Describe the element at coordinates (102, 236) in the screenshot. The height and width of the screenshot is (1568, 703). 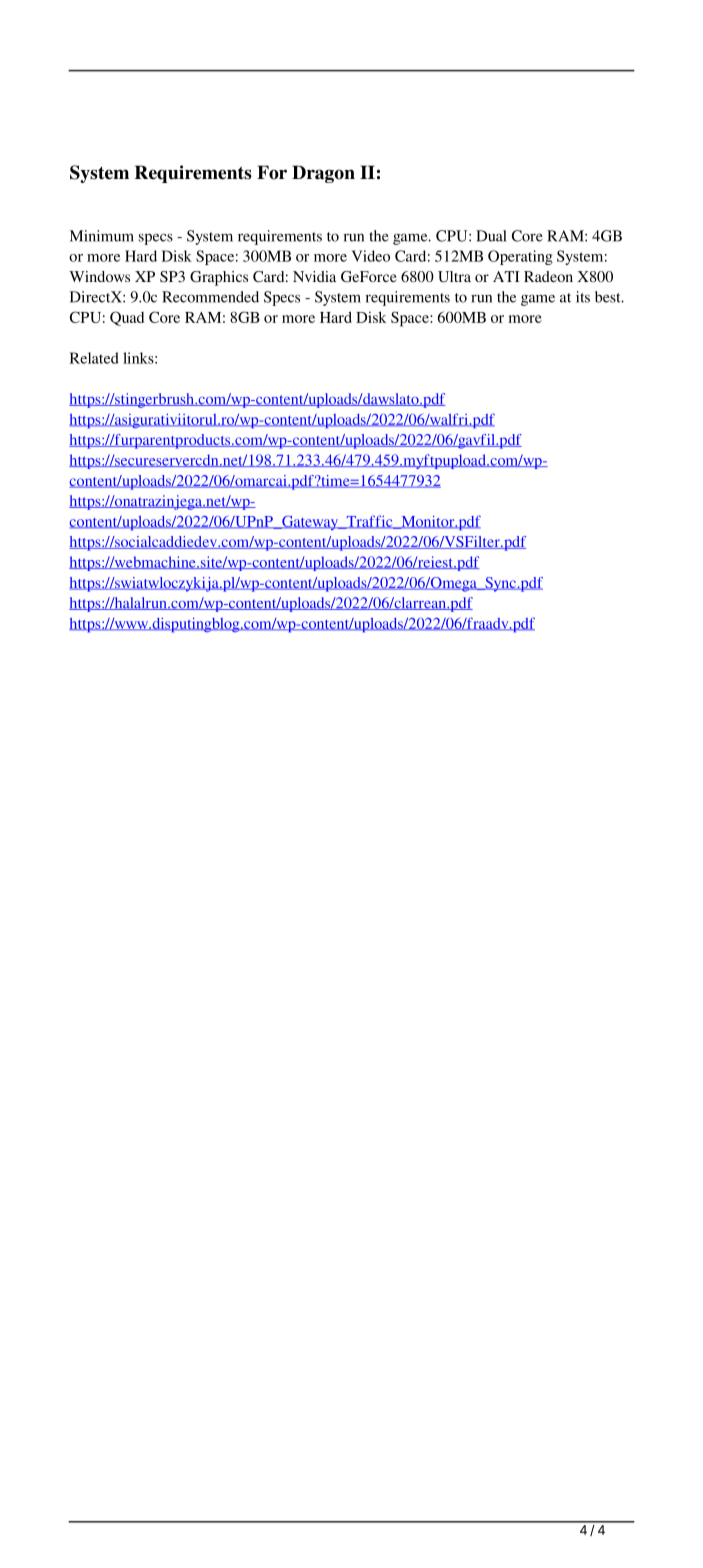
I see `Minimum` at that location.
